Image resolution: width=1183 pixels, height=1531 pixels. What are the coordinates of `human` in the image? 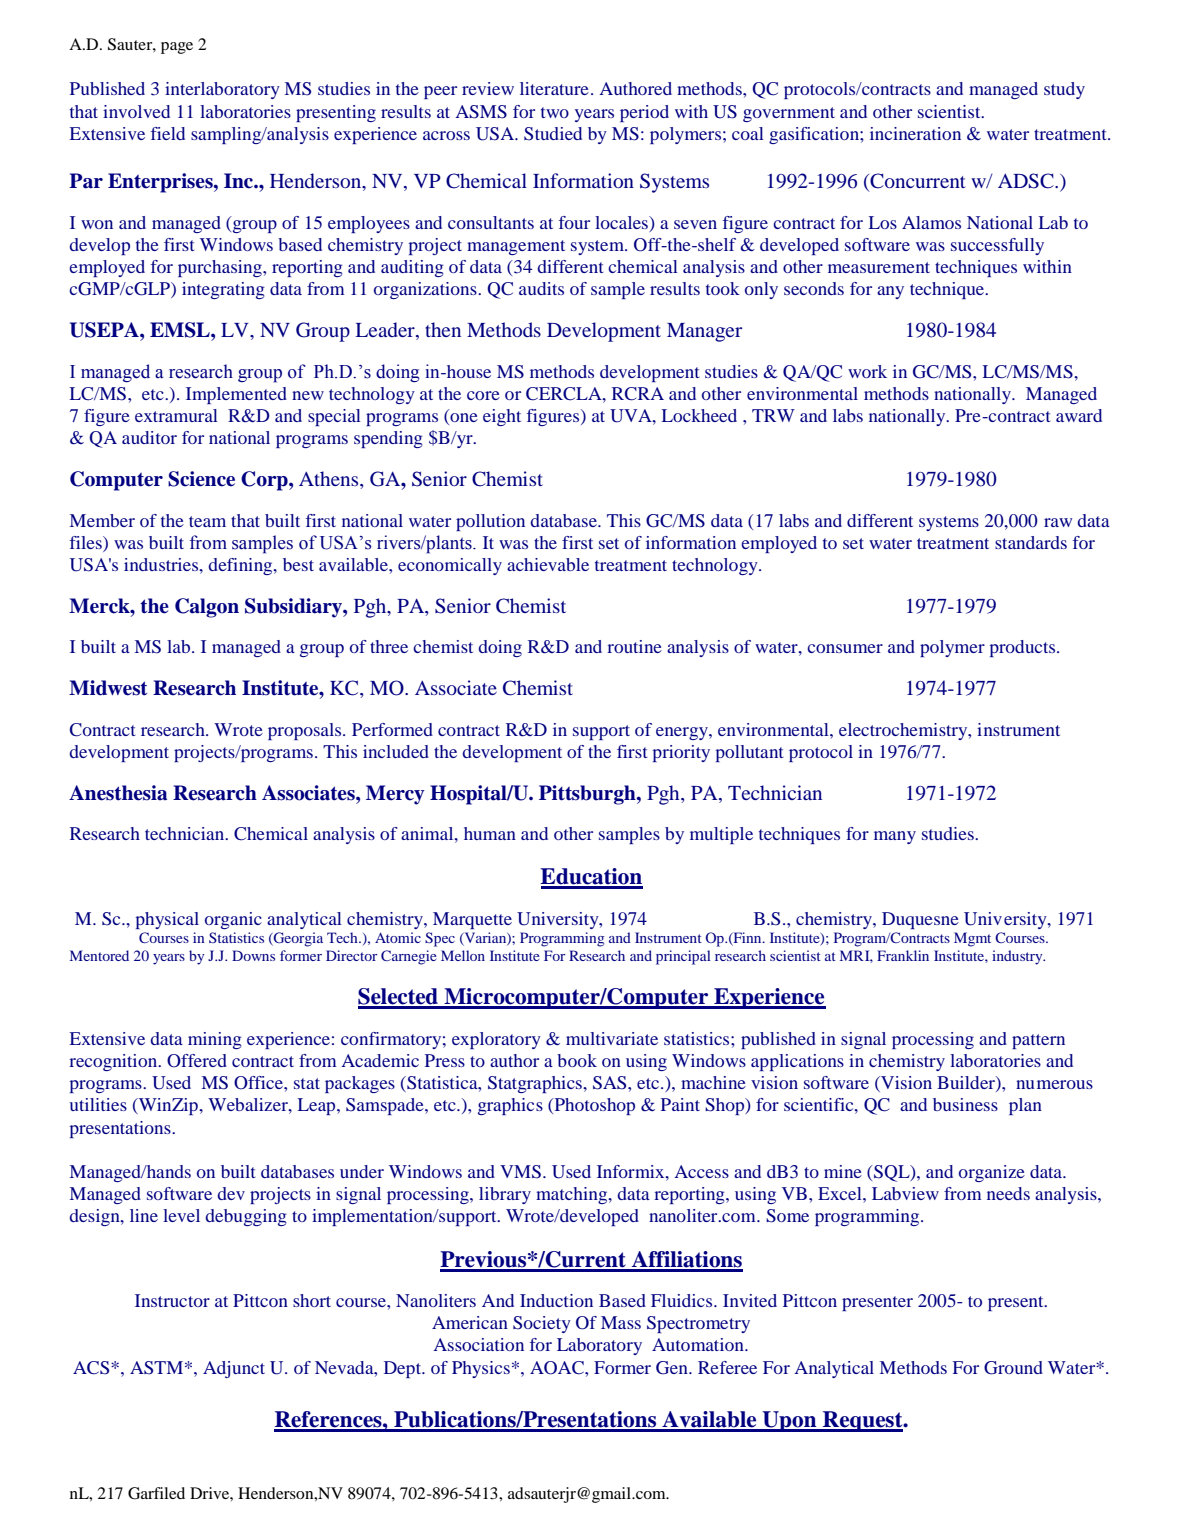 It's located at (490, 833).
